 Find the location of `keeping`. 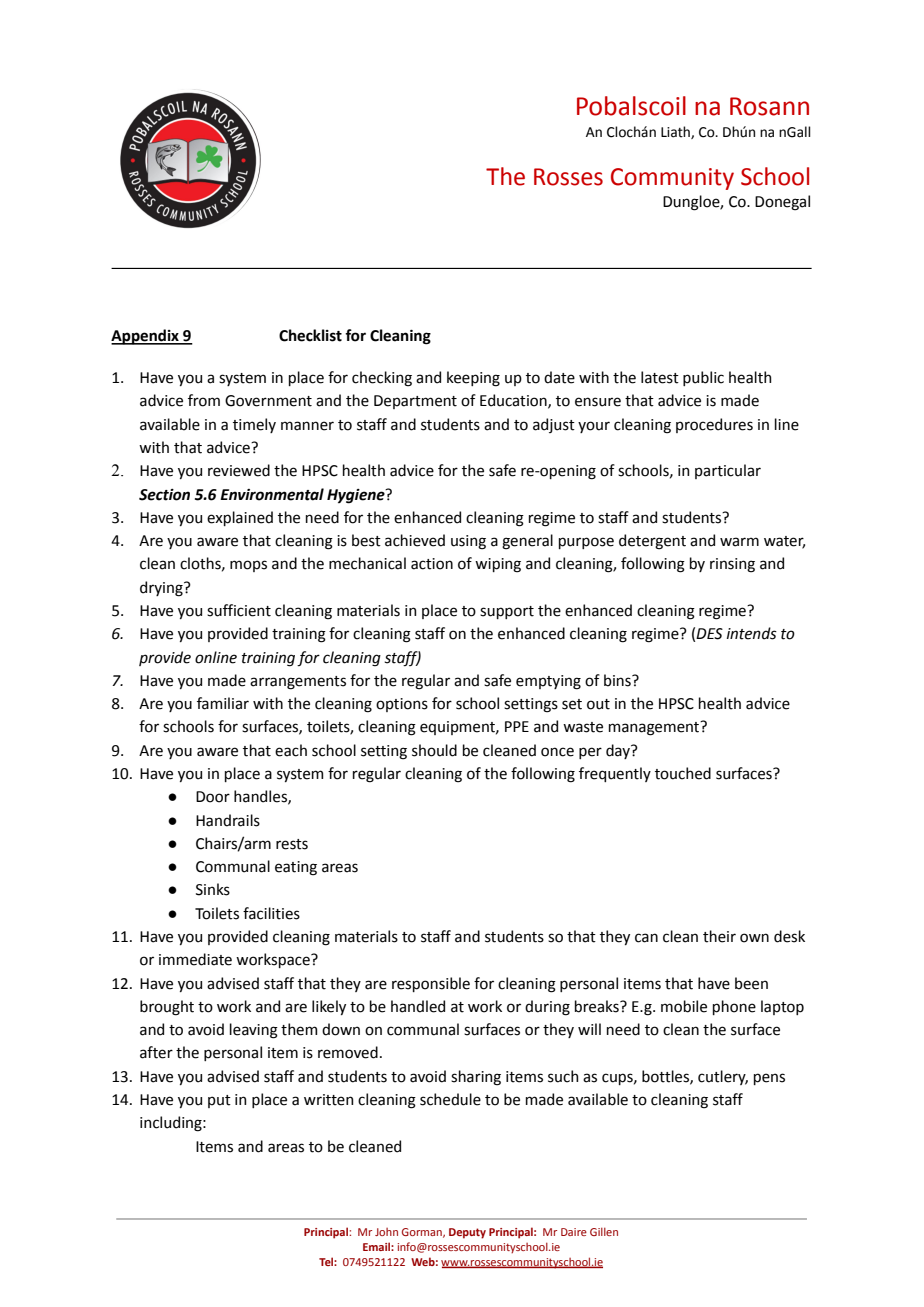

keeping is located at coordinates (473, 379).
